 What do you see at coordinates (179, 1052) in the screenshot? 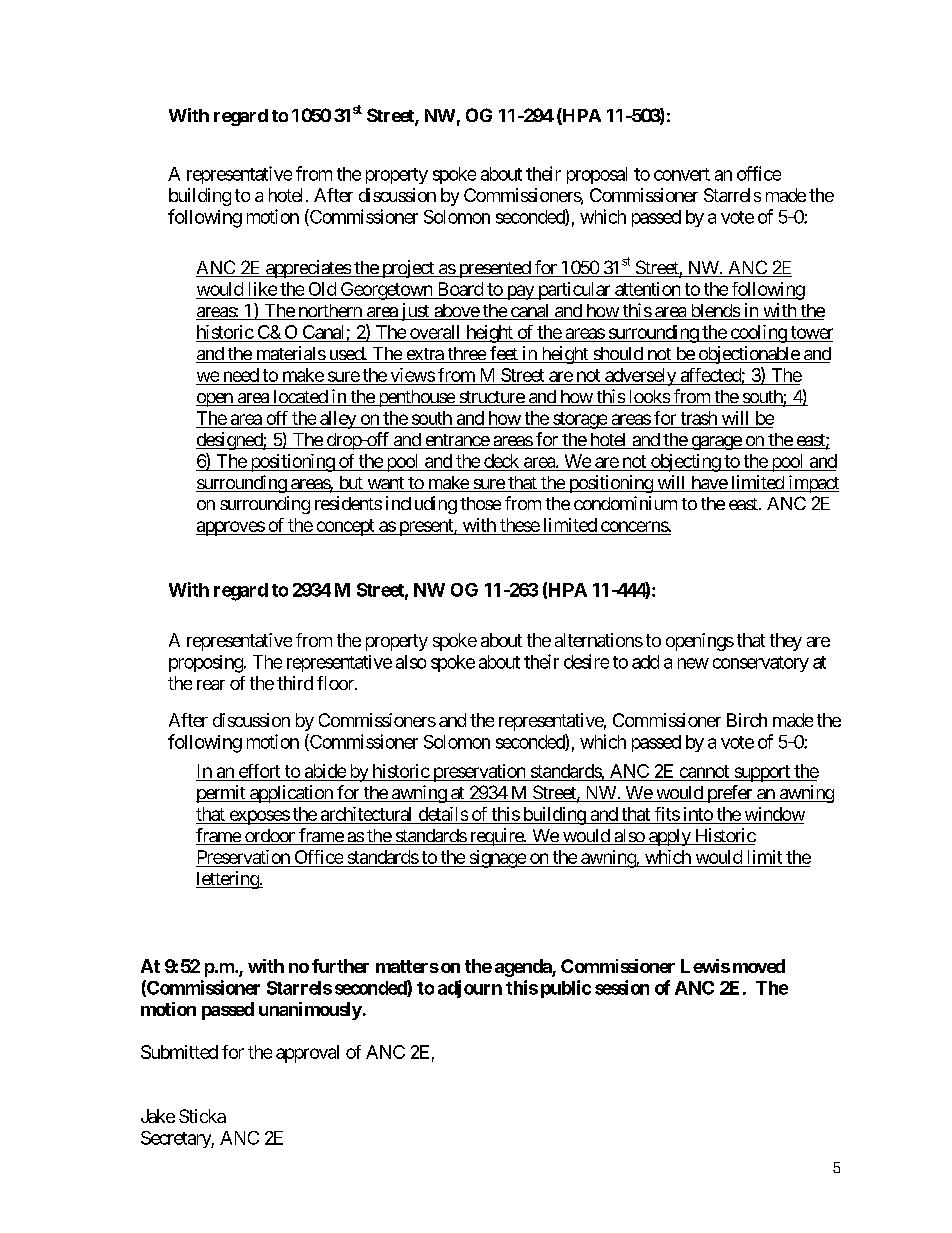
I see `Submitted` at bounding box center [179, 1052].
